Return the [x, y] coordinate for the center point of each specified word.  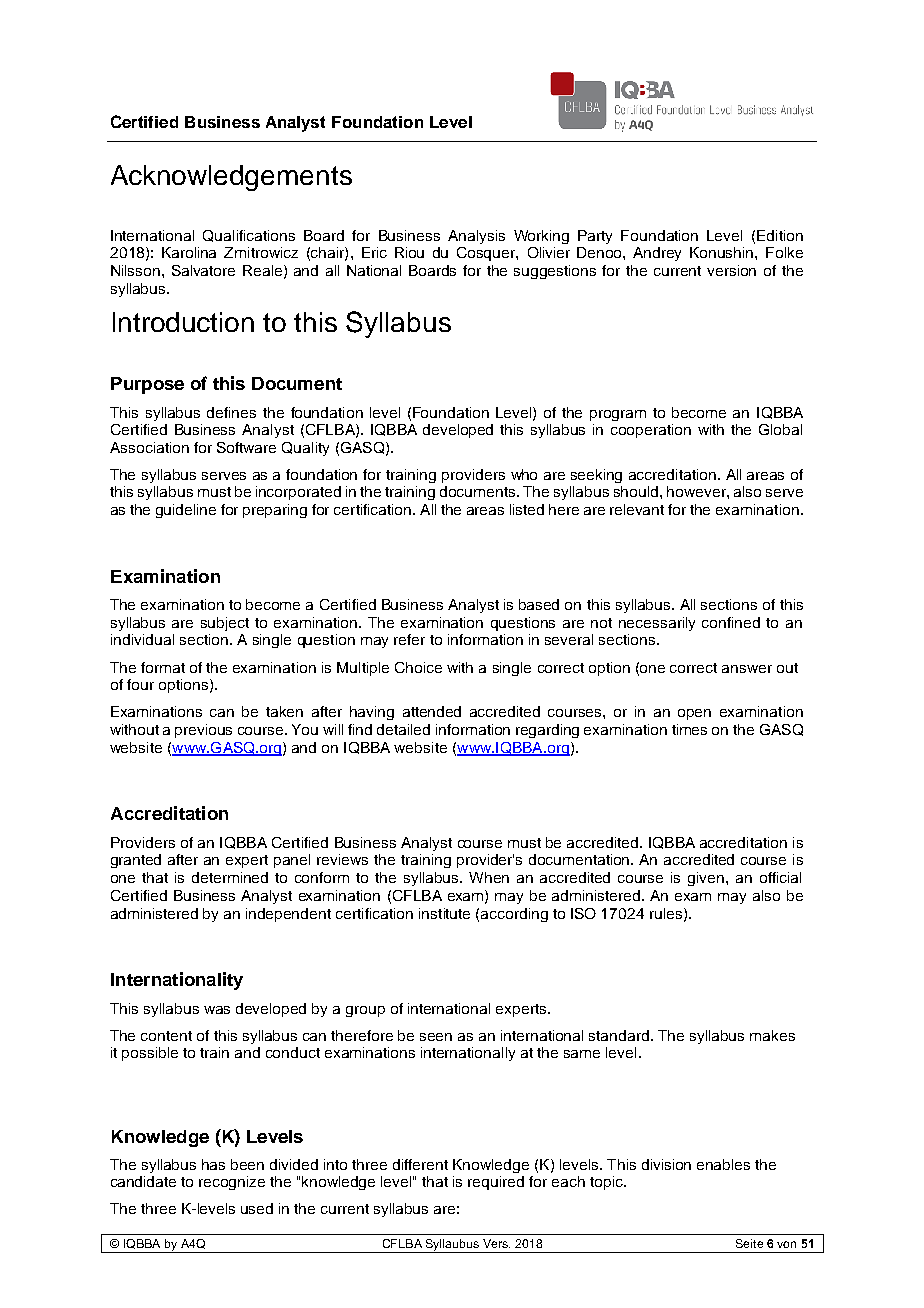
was [217, 1010]
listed [527, 509]
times [689, 729]
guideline [186, 511]
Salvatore [203, 270]
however [697, 491]
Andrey [657, 254]
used [257, 1208]
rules [666, 913]
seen [436, 1037]
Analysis [476, 237]
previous [203, 731]
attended [432, 711]
